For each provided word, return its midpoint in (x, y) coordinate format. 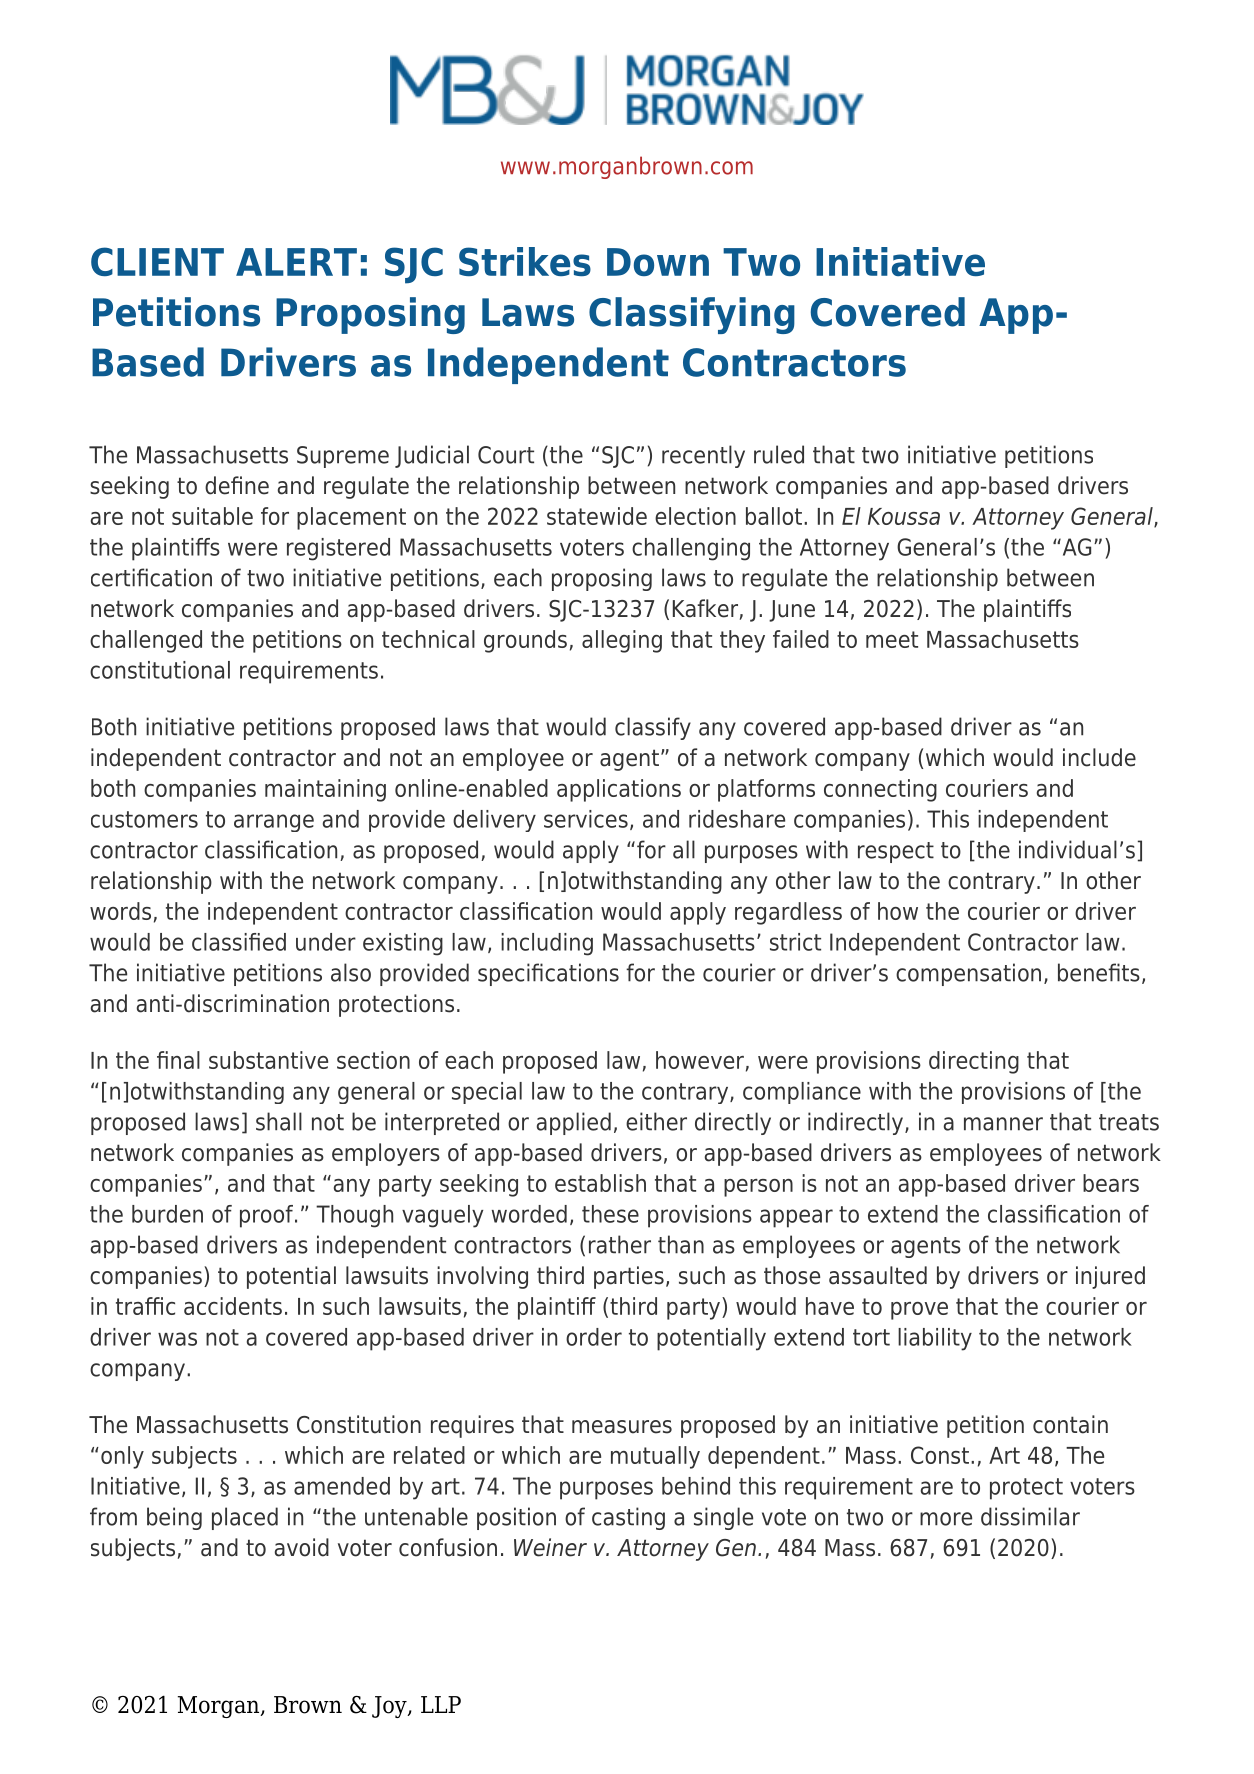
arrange (274, 823)
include (1099, 757)
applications (619, 790)
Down (658, 262)
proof (268, 1216)
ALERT (296, 262)
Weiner (550, 1547)
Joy (390, 1707)
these (610, 1214)
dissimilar (1030, 1516)
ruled (779, 454)
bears (1111, 1183)
